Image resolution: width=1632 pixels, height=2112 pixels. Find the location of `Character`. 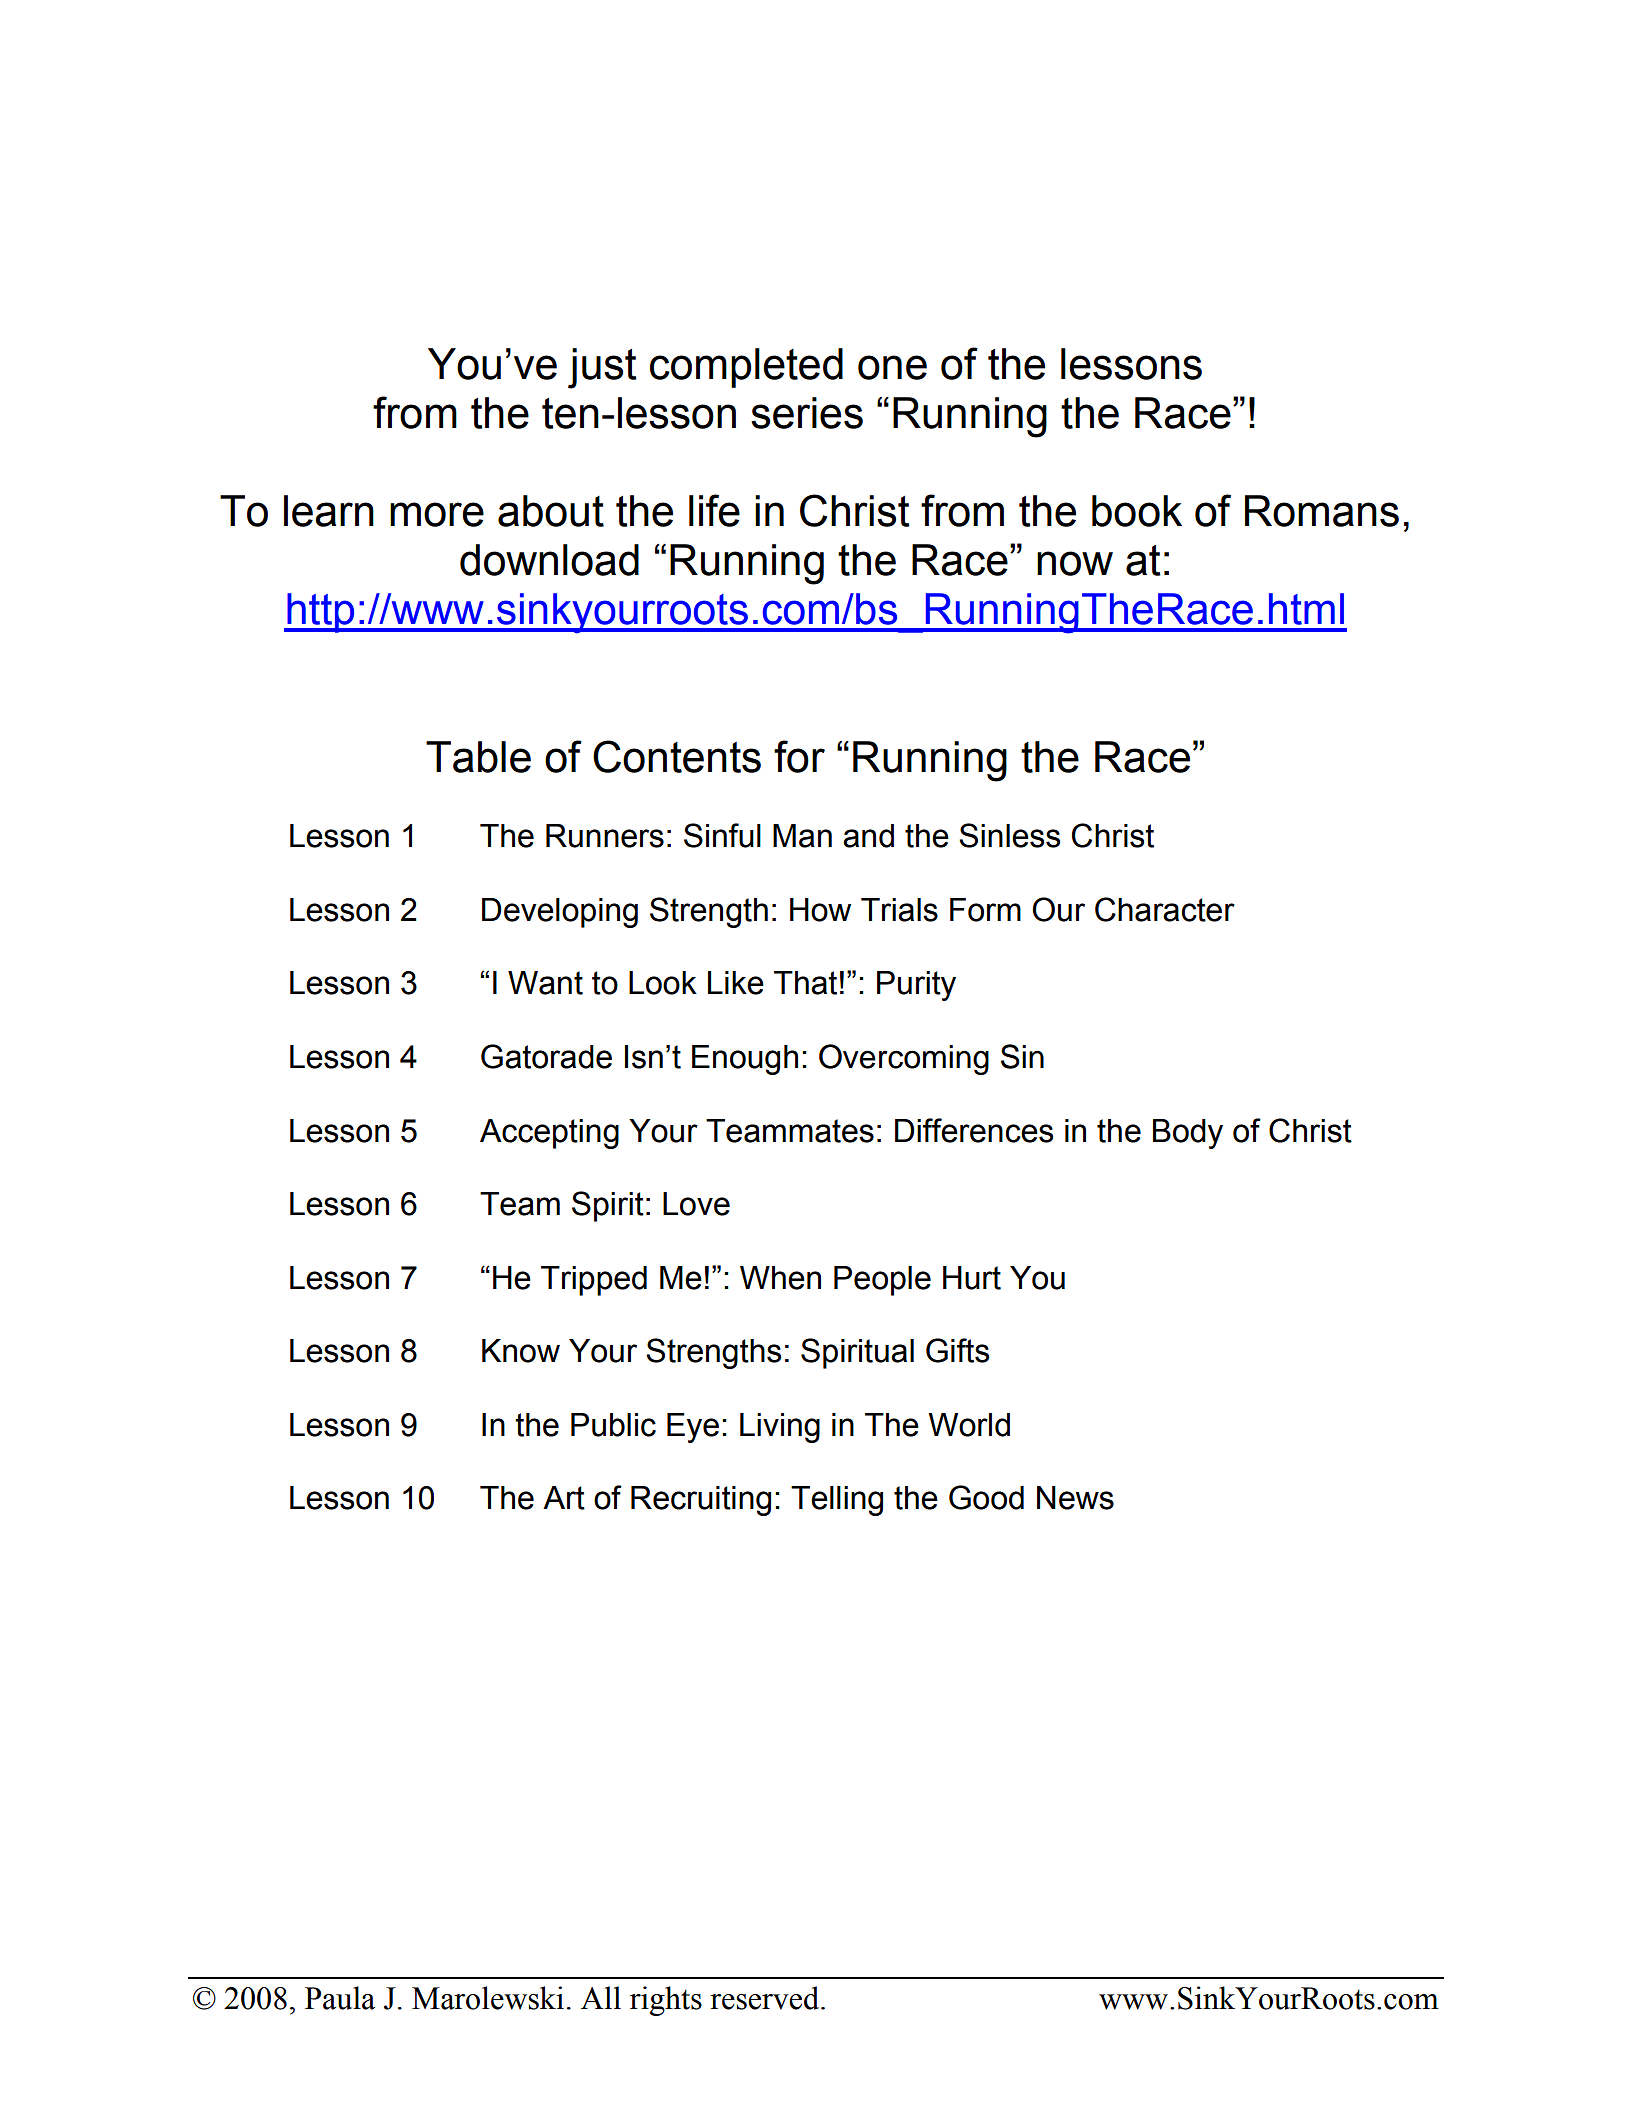

Character is located at coordinates (1165, 909).
